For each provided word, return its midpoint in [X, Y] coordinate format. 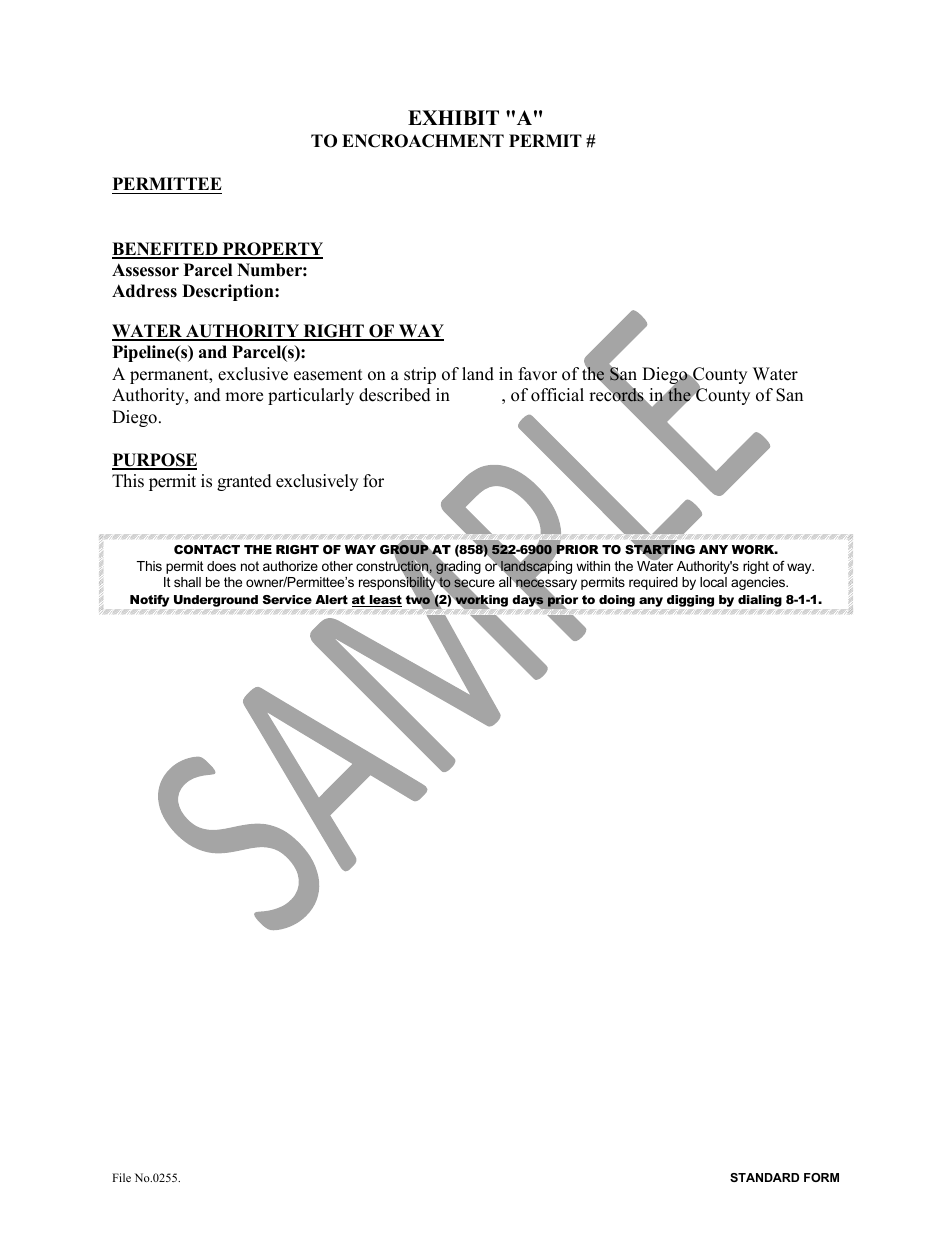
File [121, 1177]
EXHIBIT [453, 117]
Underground [216, 601]
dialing [760, 601]
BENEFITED [166, 250]
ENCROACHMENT [423, 141]
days [528, 601]
